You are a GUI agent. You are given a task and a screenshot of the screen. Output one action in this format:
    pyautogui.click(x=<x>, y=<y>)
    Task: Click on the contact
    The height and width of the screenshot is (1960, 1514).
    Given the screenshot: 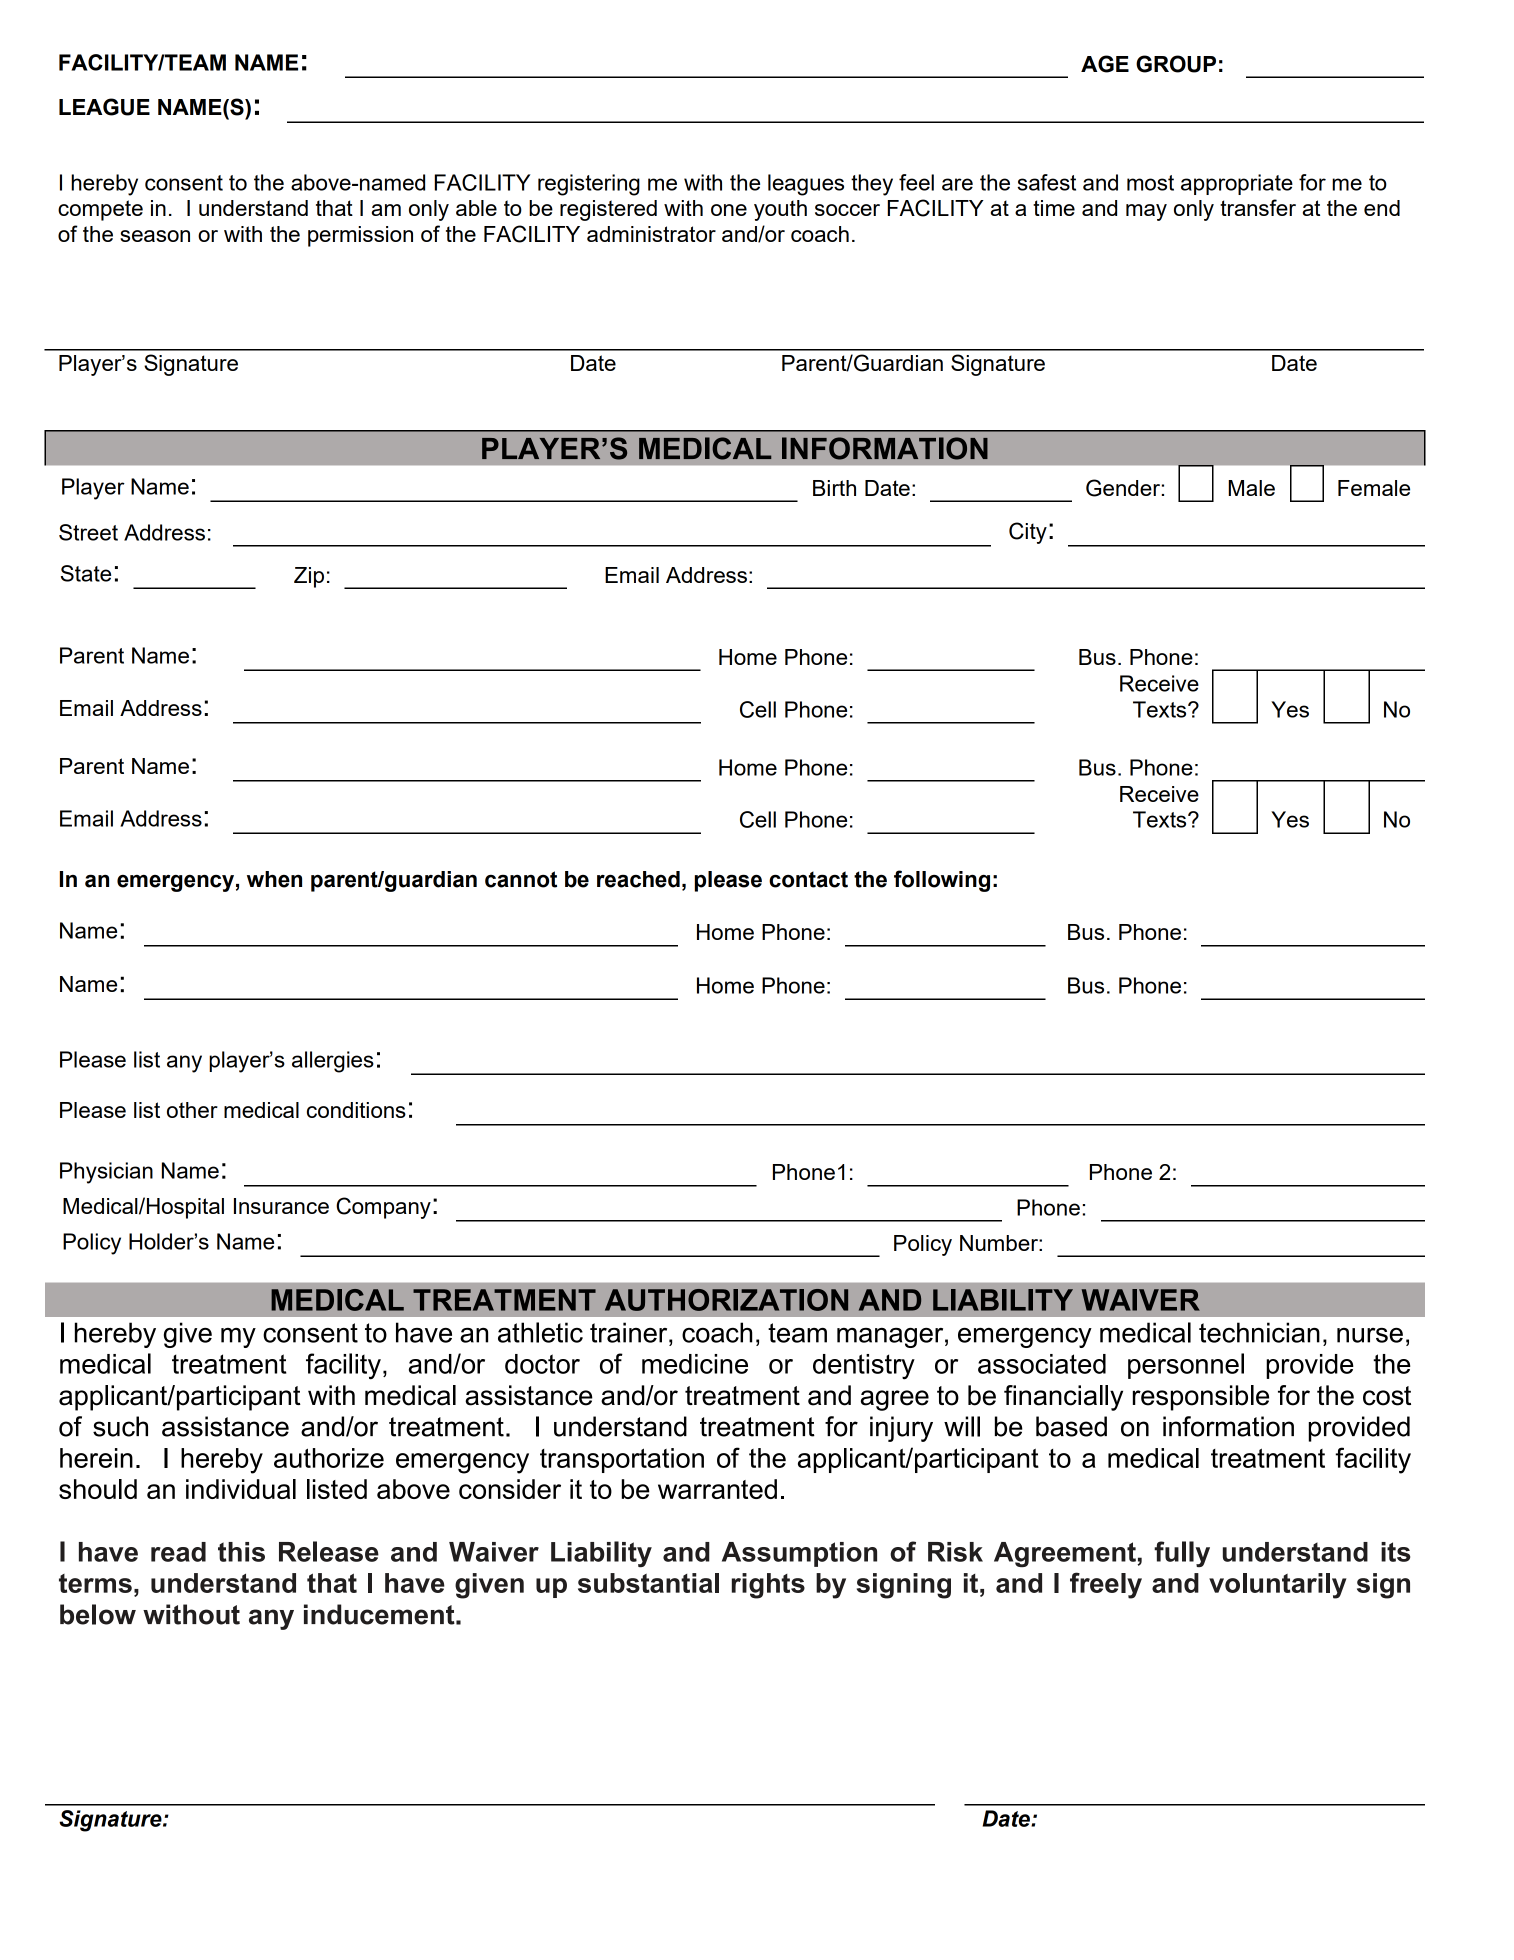 What is the action you would take?
    pyautogui.click(x=808, y=879)
